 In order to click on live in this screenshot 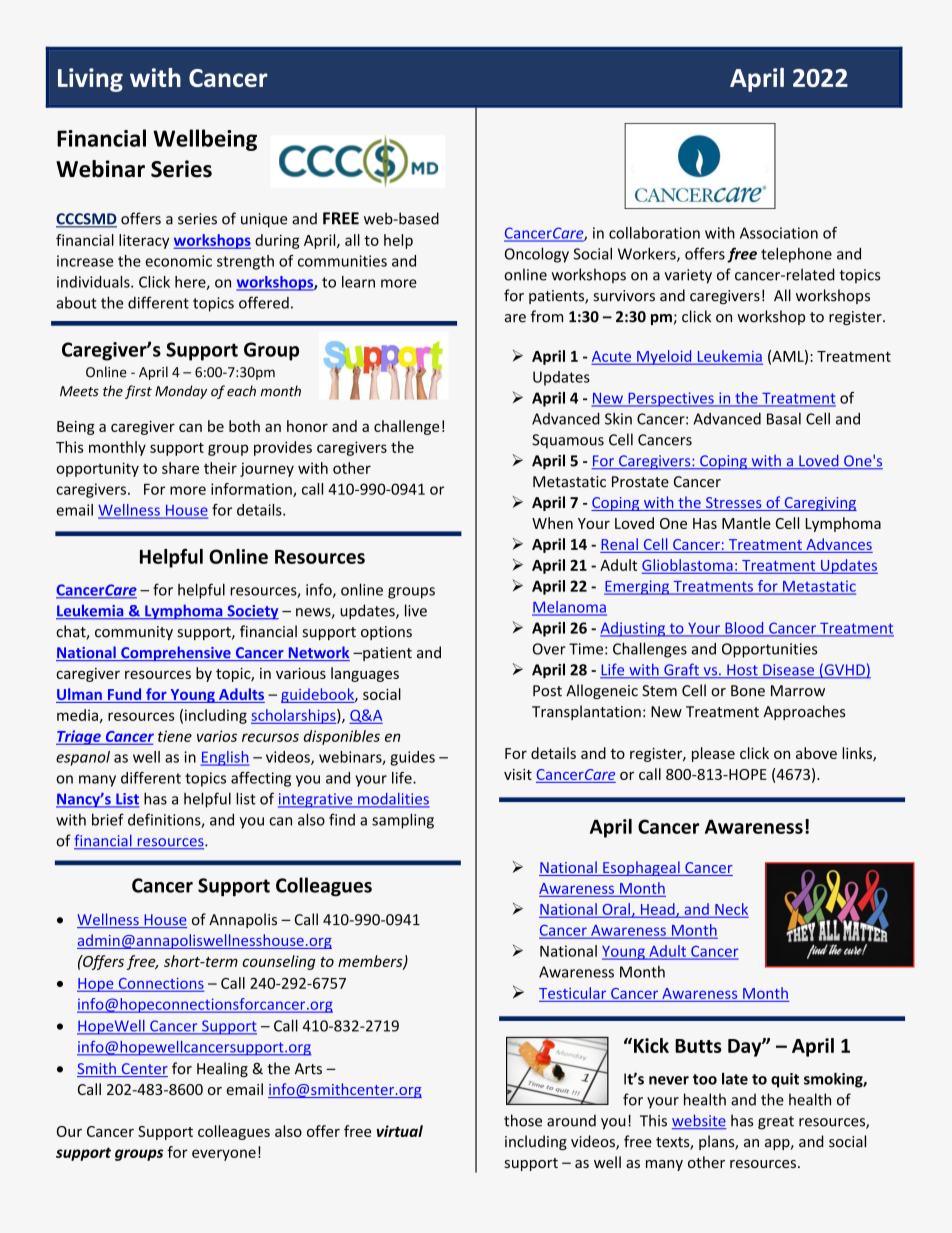, I will do `click(416, 610)`.
